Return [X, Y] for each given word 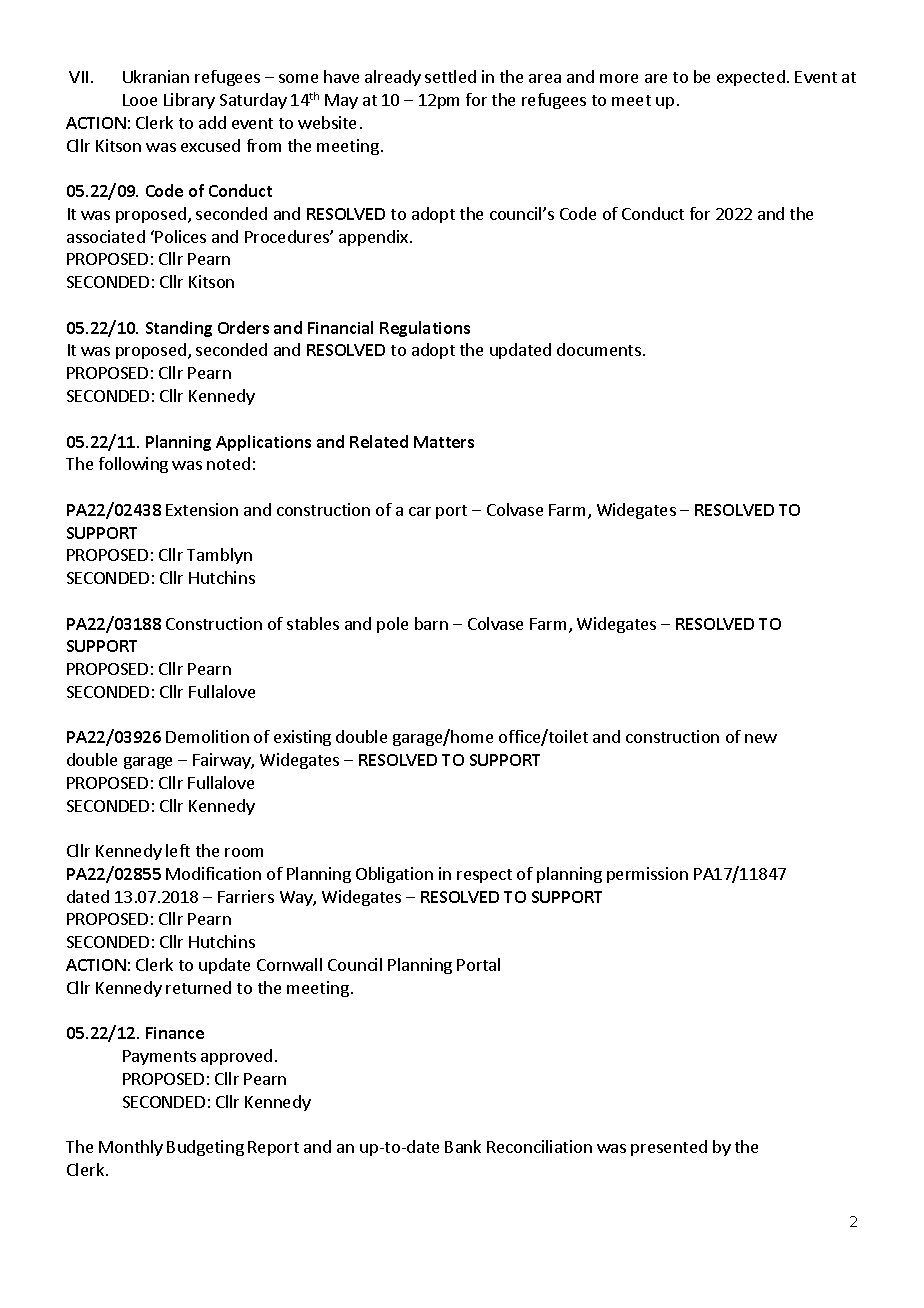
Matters [444, 442]
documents [599, 349]
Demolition [207, 736]
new [761, 738]
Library [189, 101]
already [393, 78]
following [133, 465]
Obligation [394, 875]
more [619, 78]
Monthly [131, 1148]
